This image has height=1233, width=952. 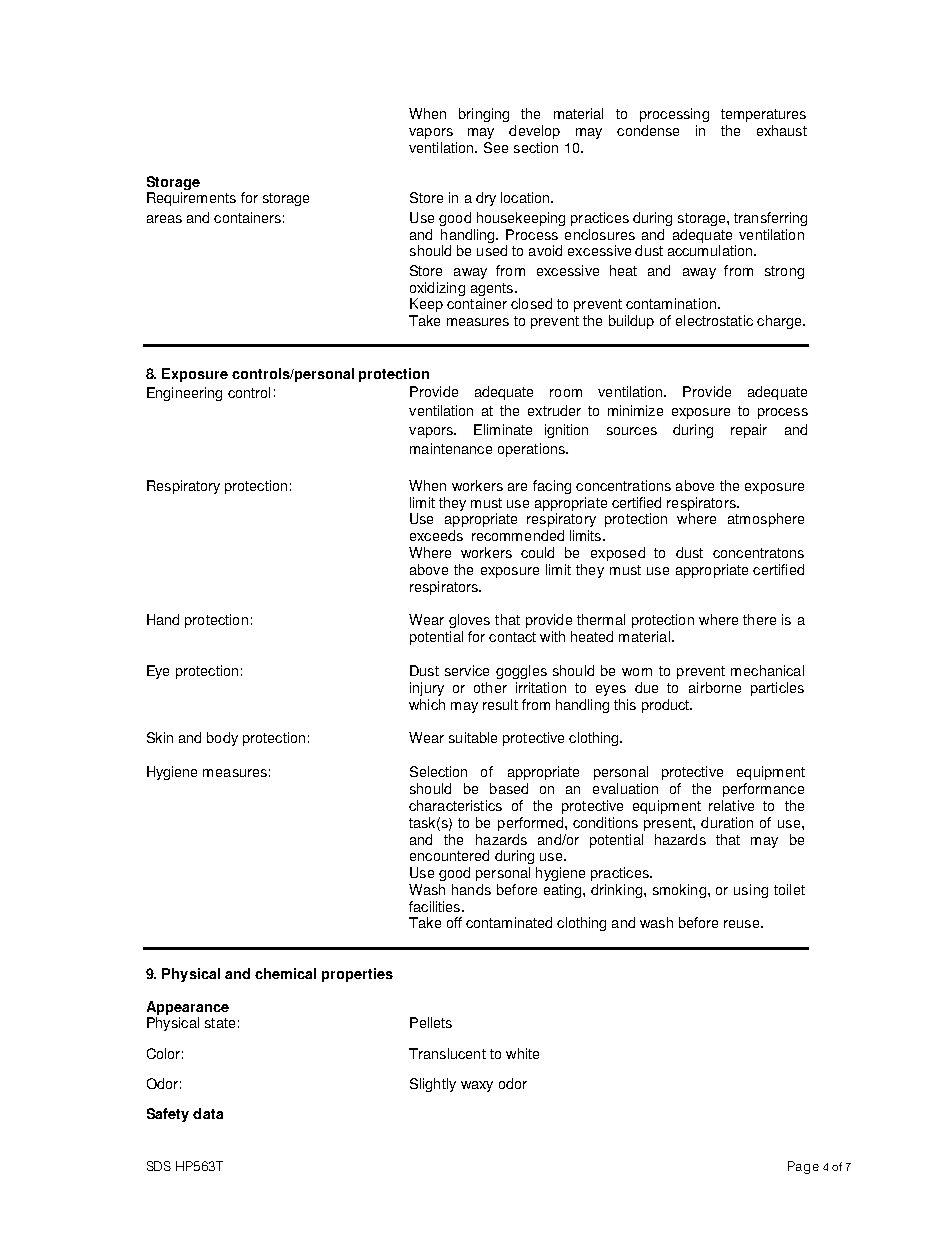 What do you see at coordinates (222, 739) in the image?
I see `body` at bounding box center [222, 739].
